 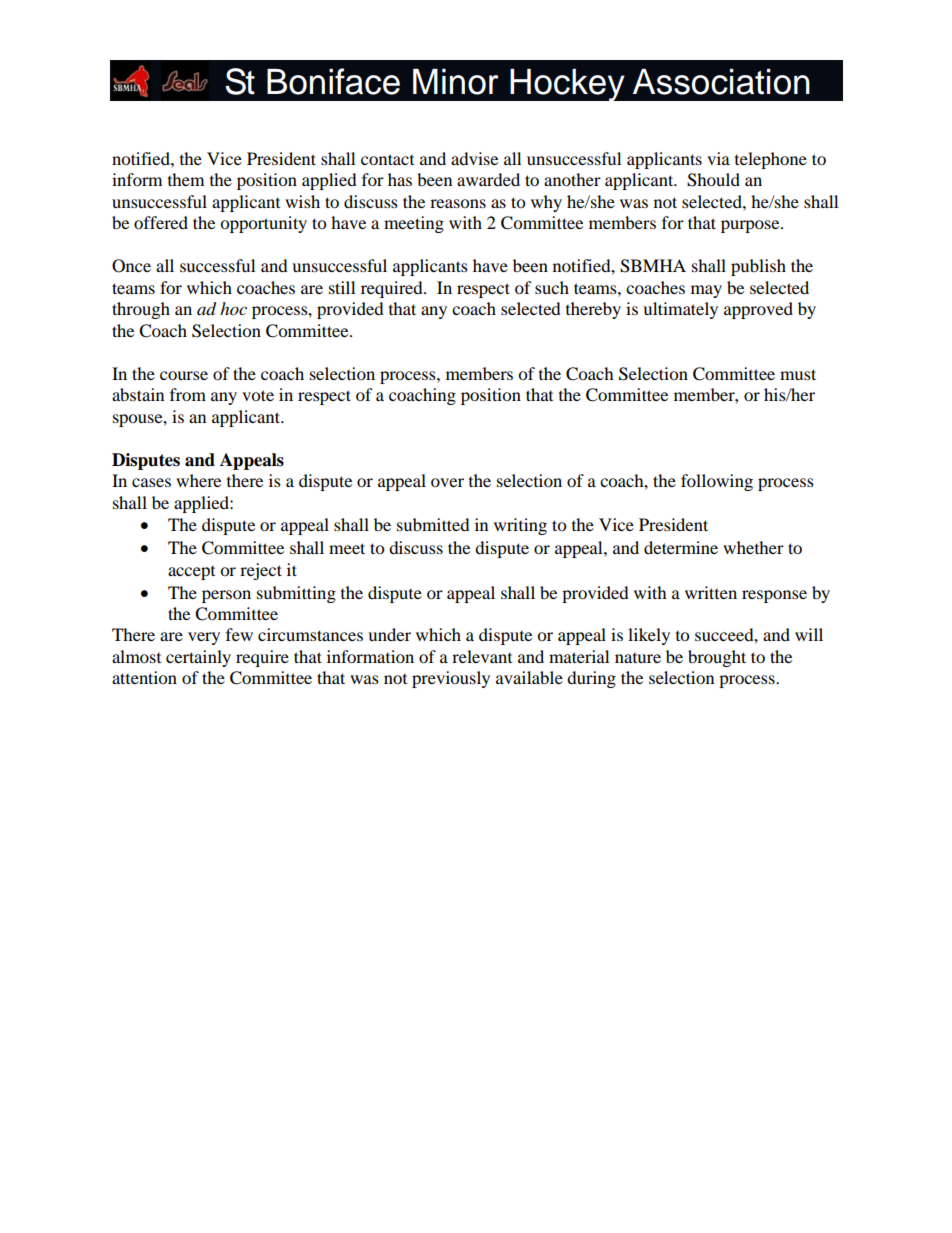 I want to click on course, so click(x=184, y=375).
